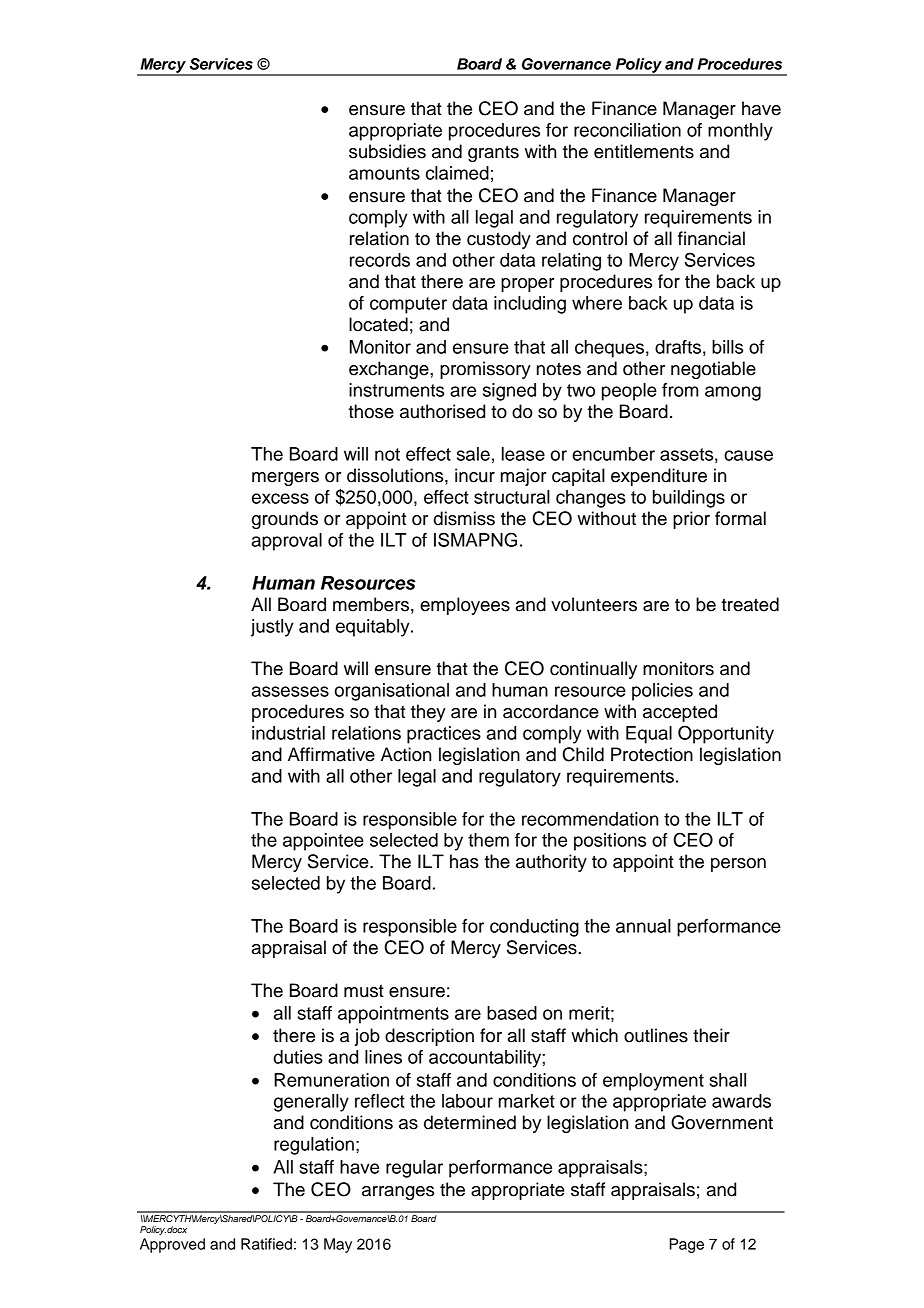  Describe the element at coordinates (680, 390) in the image. I see `from` at that location.
